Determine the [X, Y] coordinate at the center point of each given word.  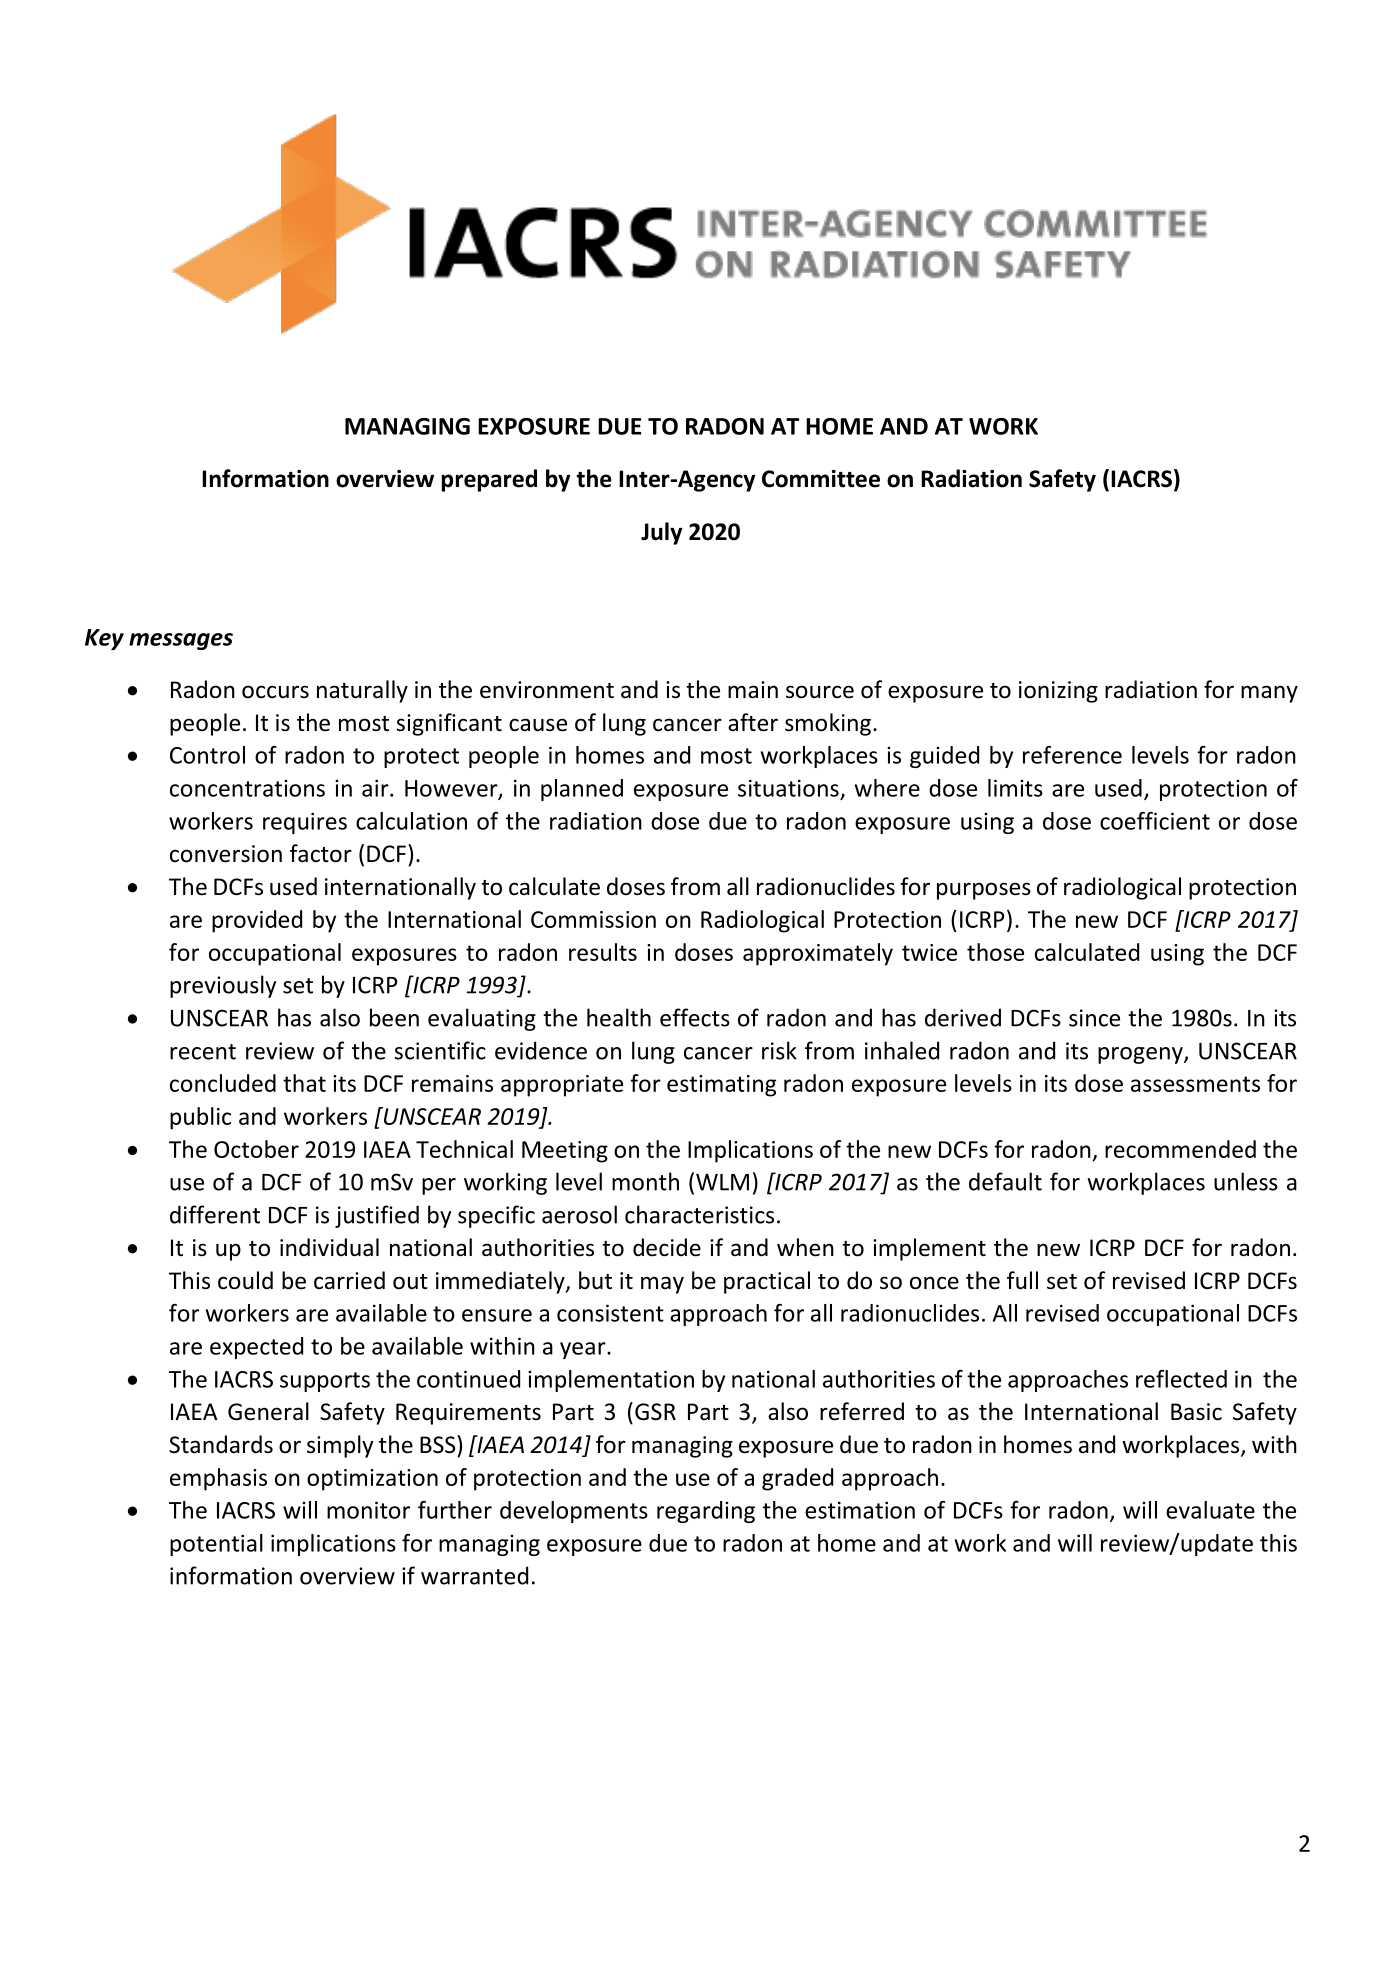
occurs [275, 692]
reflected [1181, 1379]
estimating [721, 1086]
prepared [489, 480]
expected [256, 1348]
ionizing [1058, 692]
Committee [821, 479]
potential [216, 1545]
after [753, 722]
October [256, 1149]
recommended [1180, 1149]
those [995, 952]
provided [257, 921]
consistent [610, 1313]
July [661, 533]
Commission [593, 919]
